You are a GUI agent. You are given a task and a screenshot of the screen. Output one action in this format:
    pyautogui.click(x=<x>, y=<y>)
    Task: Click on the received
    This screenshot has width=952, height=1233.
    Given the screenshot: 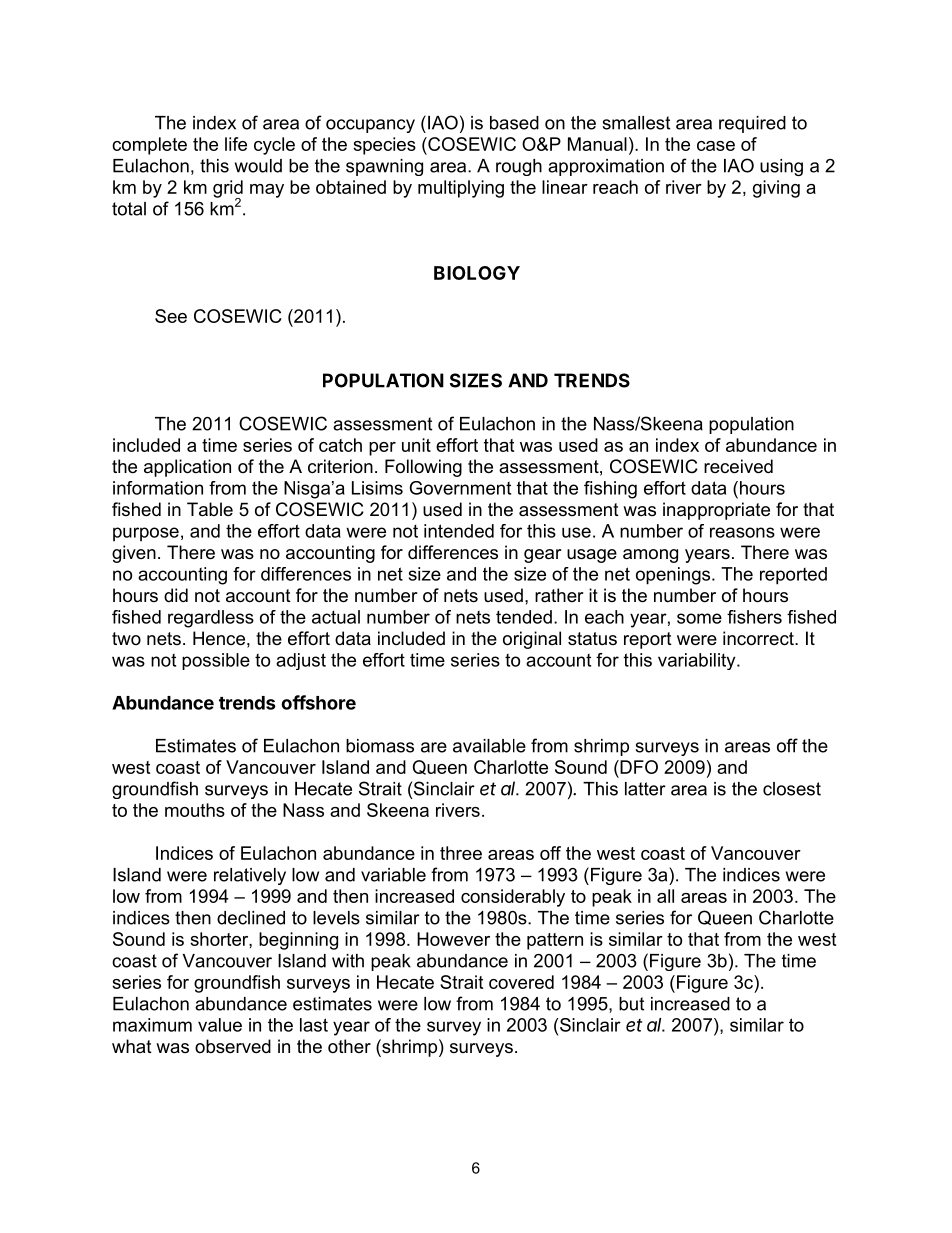 What is the action you would take?
    pyautogui.click(x=738, y=466)
